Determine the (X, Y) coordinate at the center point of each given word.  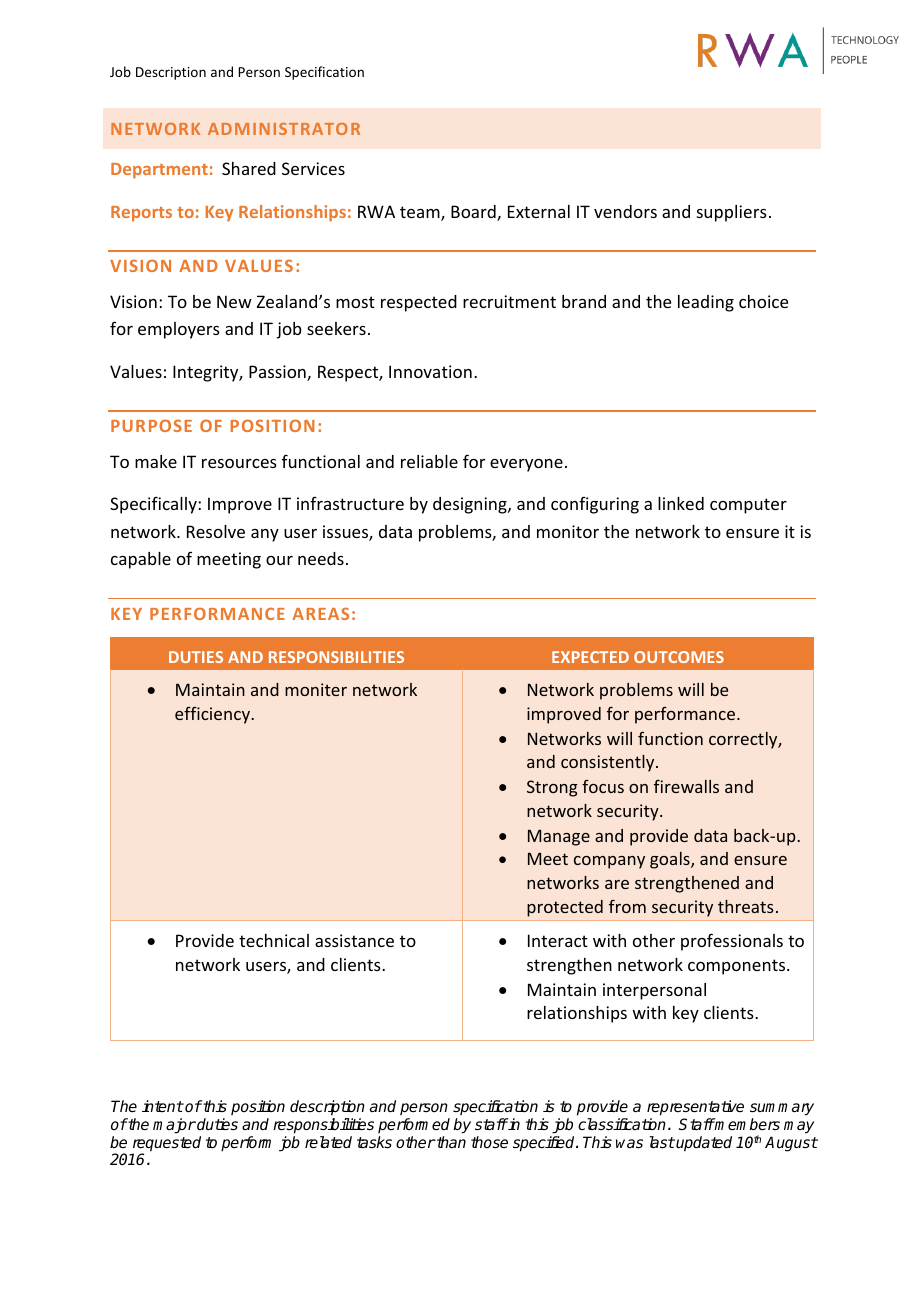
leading (706, 303)
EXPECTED (590, 657)
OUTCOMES (679, 657)
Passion (278, 373)
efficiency (213, 715)
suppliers (732, 213)
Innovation (430, 371)
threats (746, 906)
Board (474, 213)
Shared (249, 168)
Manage (559, 837)
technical (274, 940)
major (174, 1126)
